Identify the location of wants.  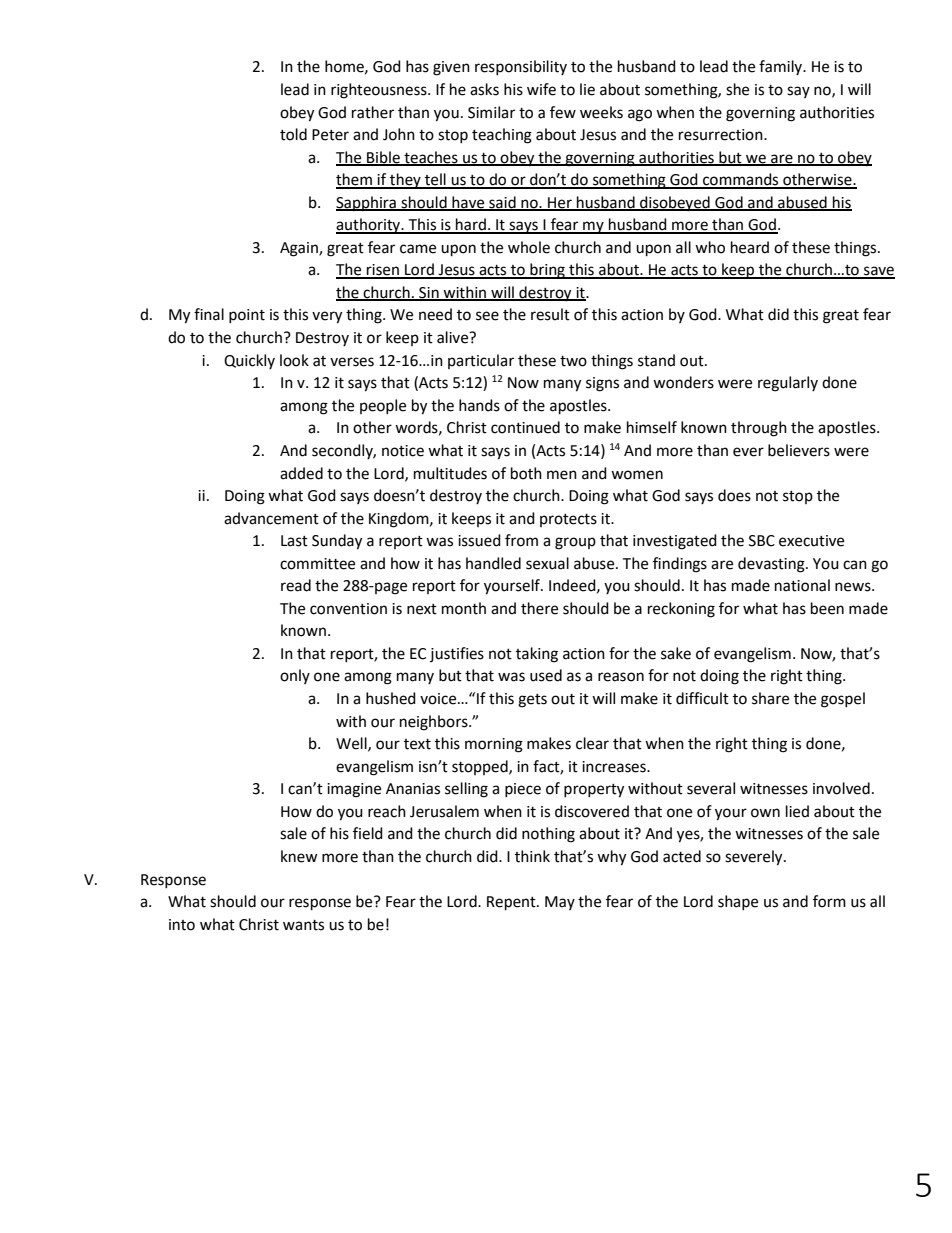
(303, 925).
